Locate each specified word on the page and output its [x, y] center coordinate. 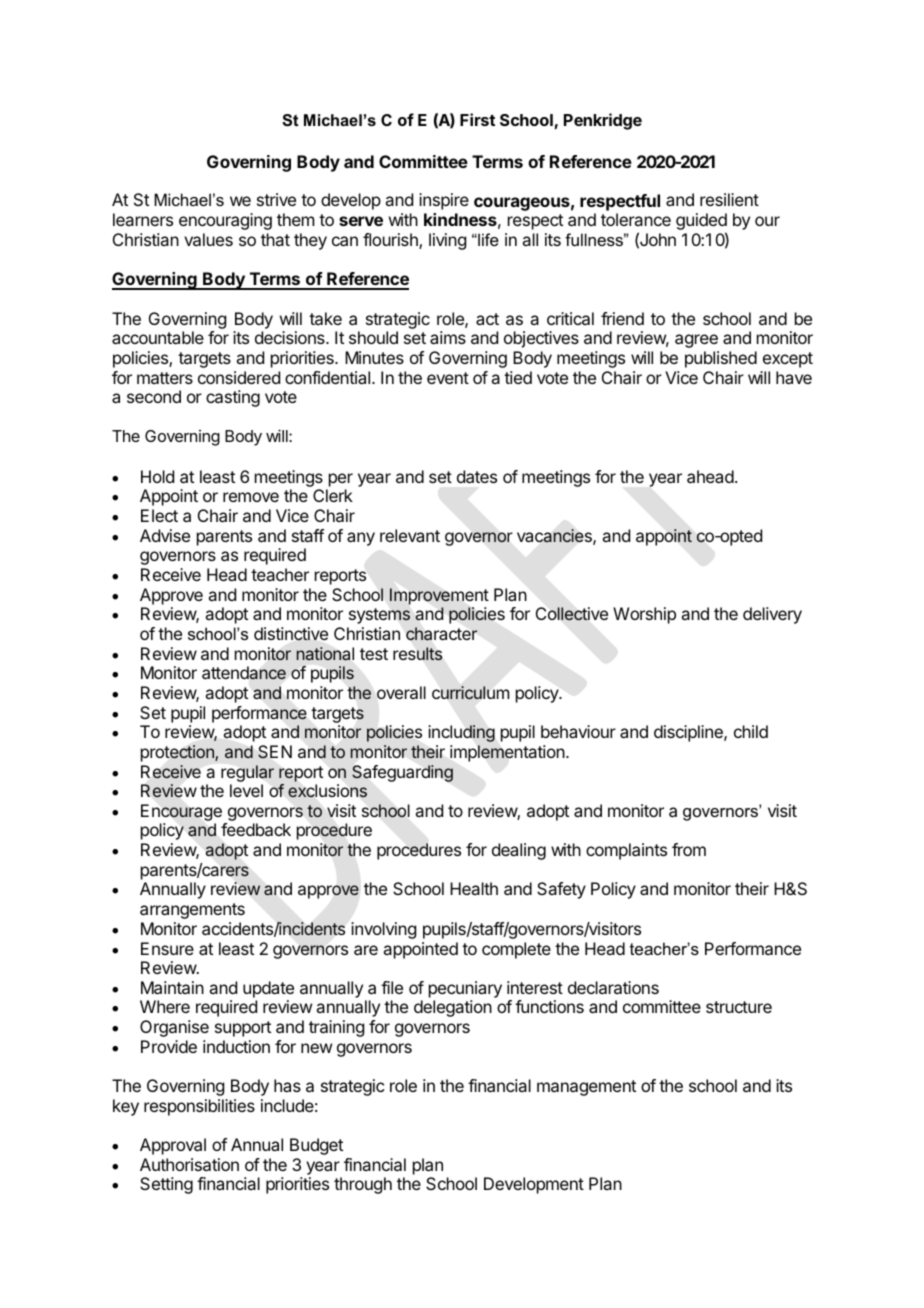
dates [477, 476]
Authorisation [189, 1164]
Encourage [181, 814]
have [794, 377]
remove [251, 497]
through [363, 1185]
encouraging [225, 221]
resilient [729, 199]
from [689, 849]
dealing [519, 851]
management [586, 1088]
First [477, 119]
